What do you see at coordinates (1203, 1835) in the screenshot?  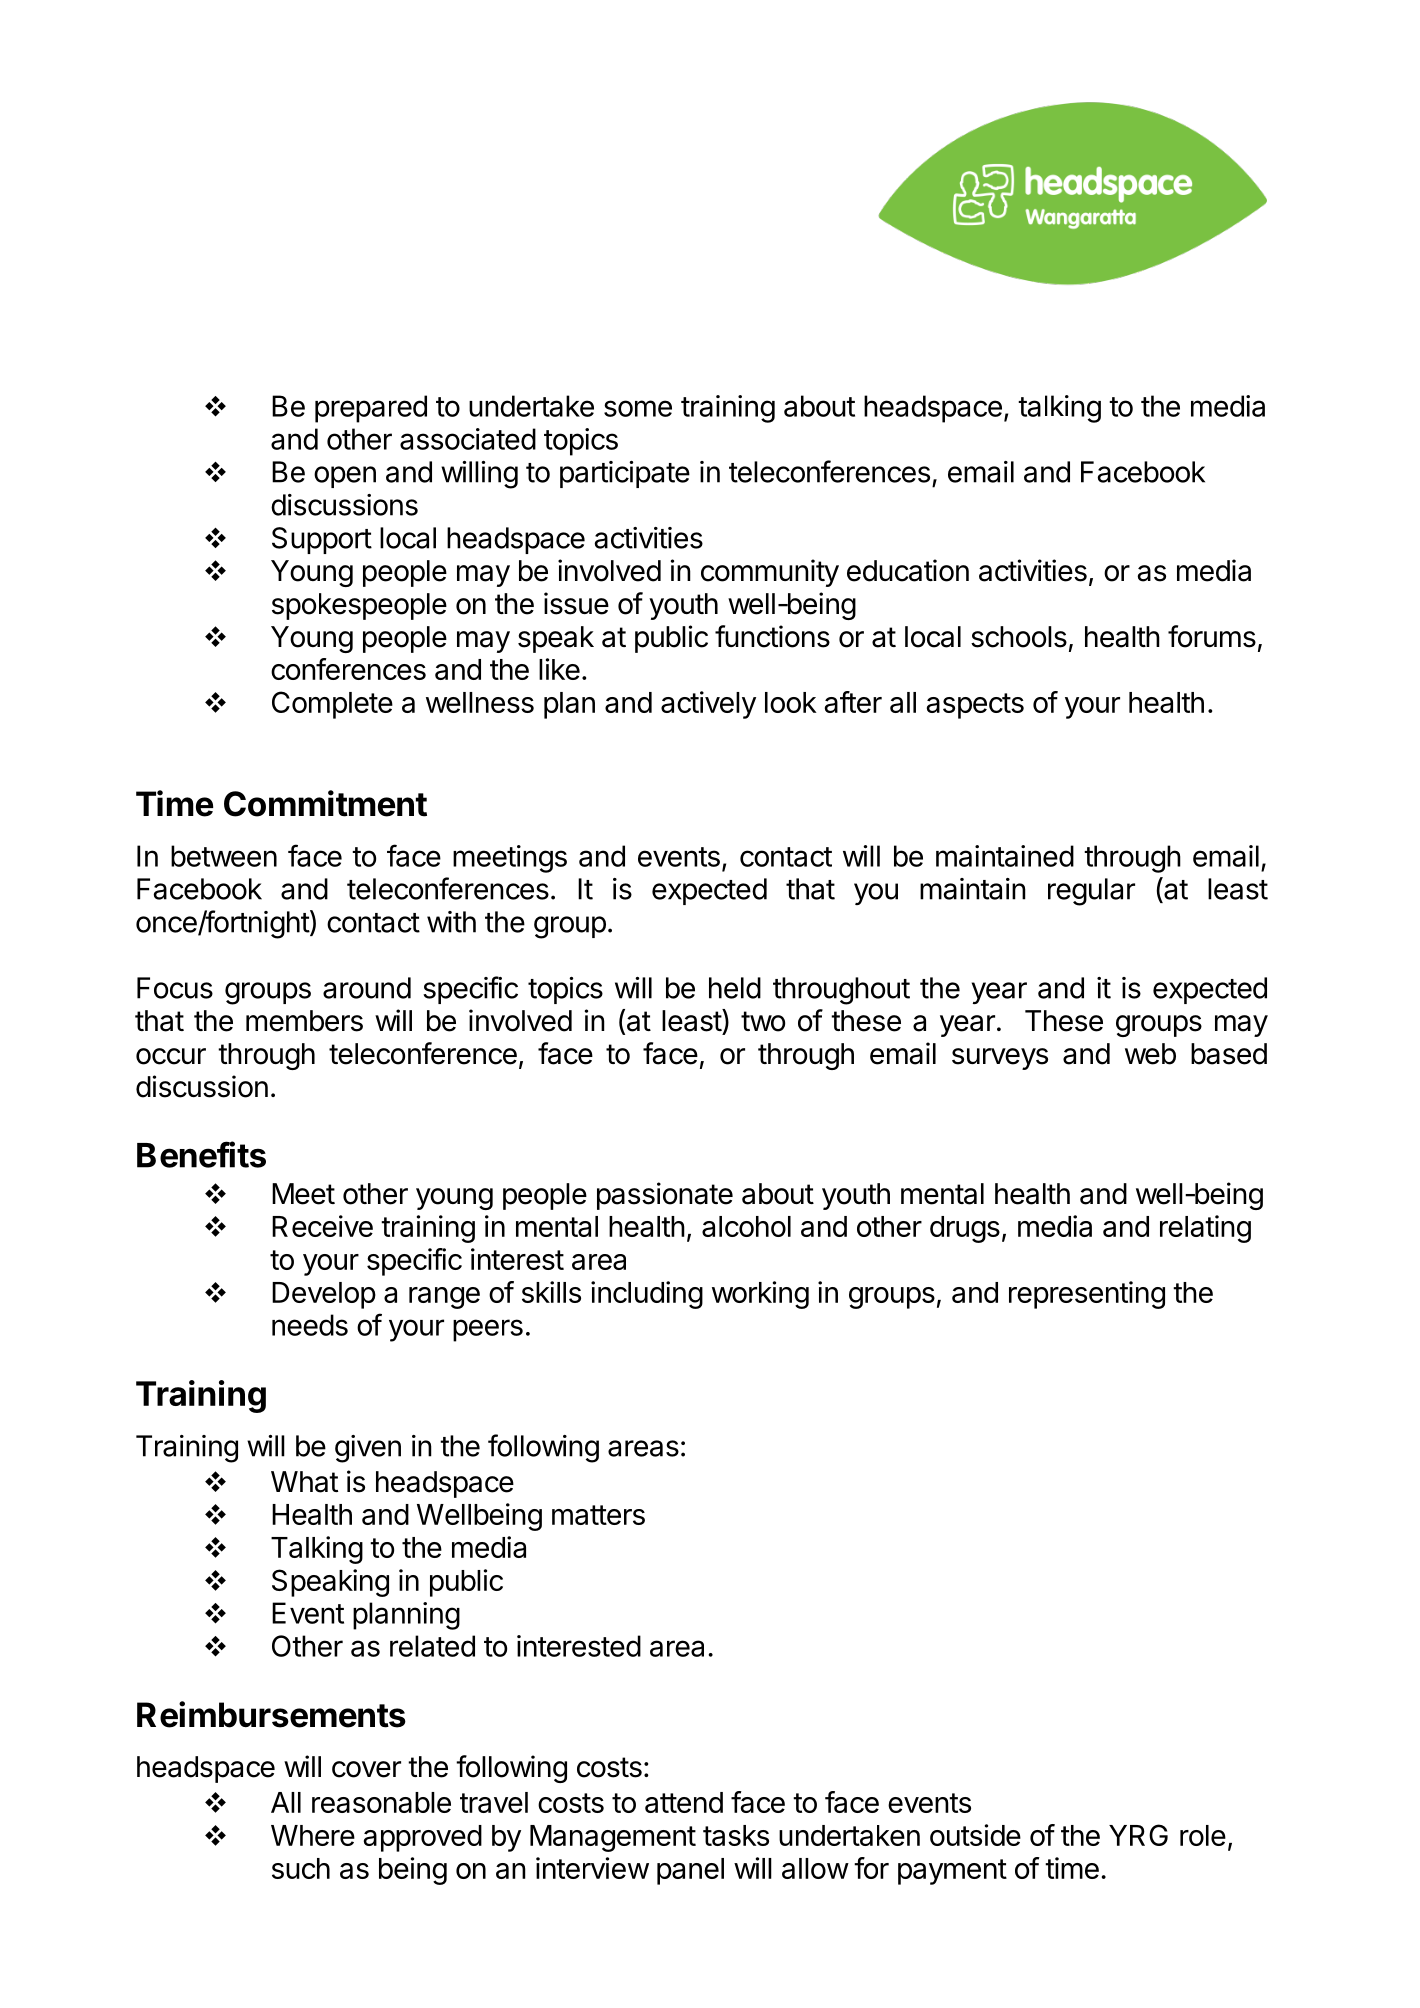 I see `role` at bounding box center [1203, 1835].
